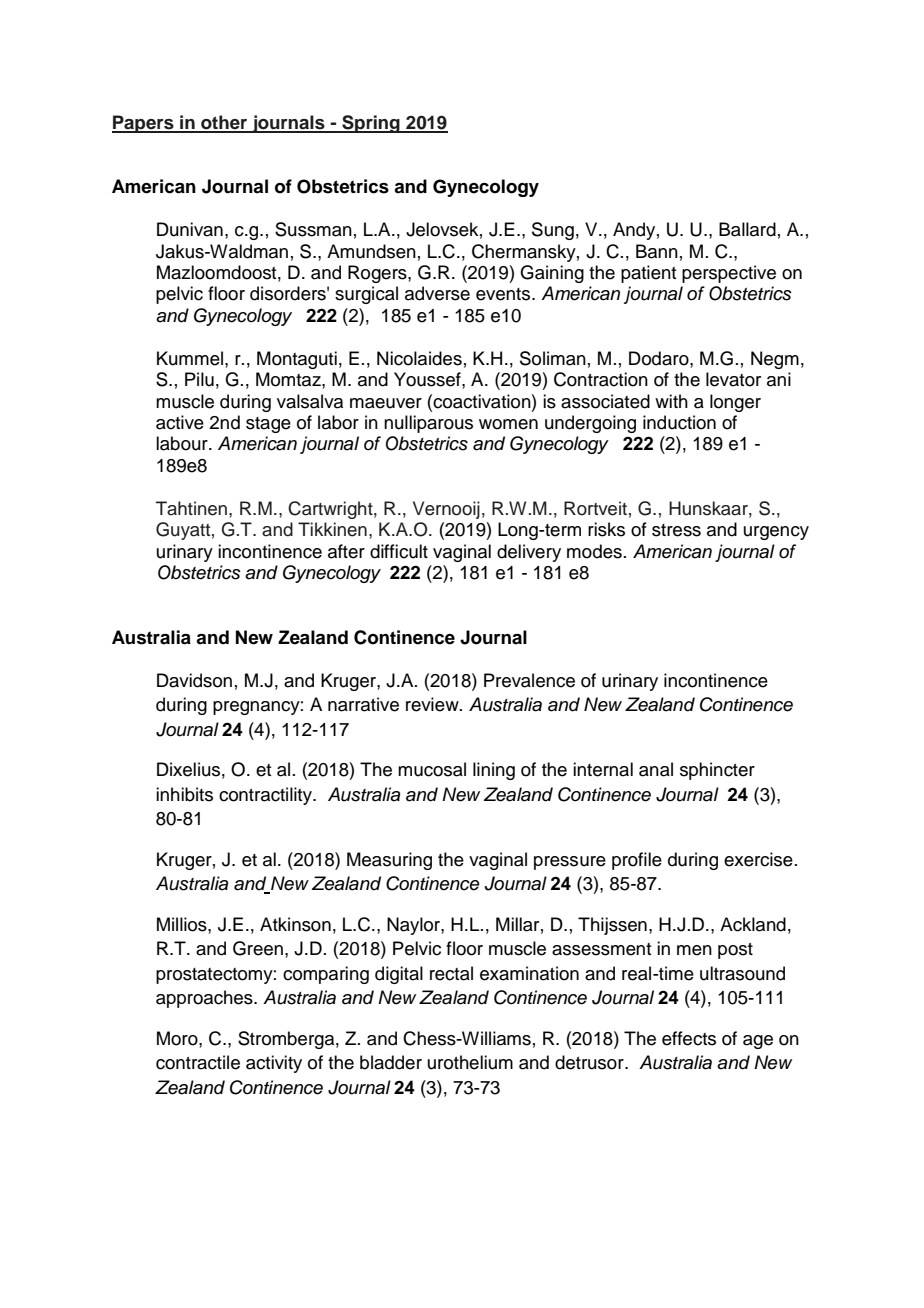  I want to click on difficult, so click(399, 551).
